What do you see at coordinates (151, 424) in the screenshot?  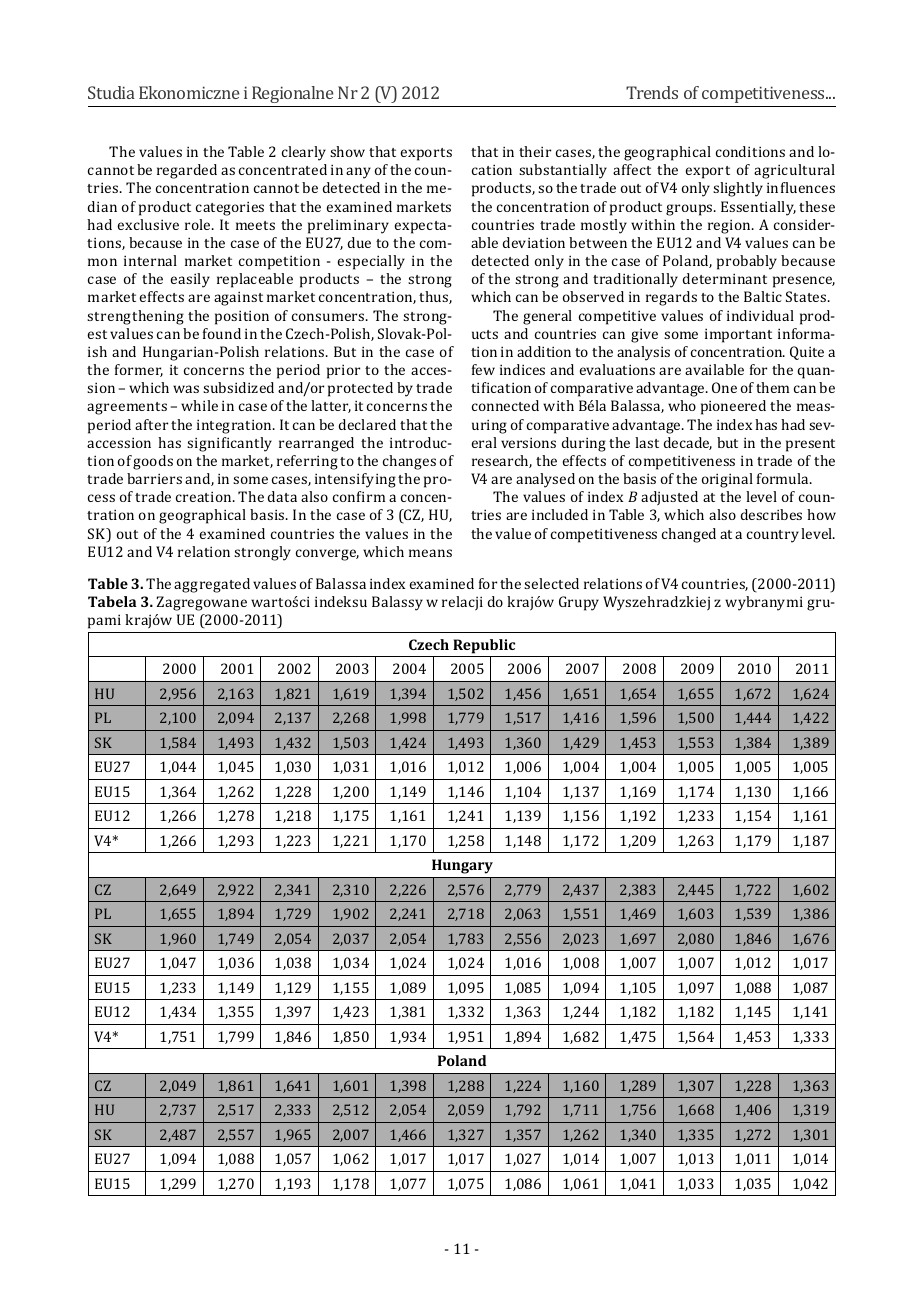 I see `after` at bounding box center [151, 424].
